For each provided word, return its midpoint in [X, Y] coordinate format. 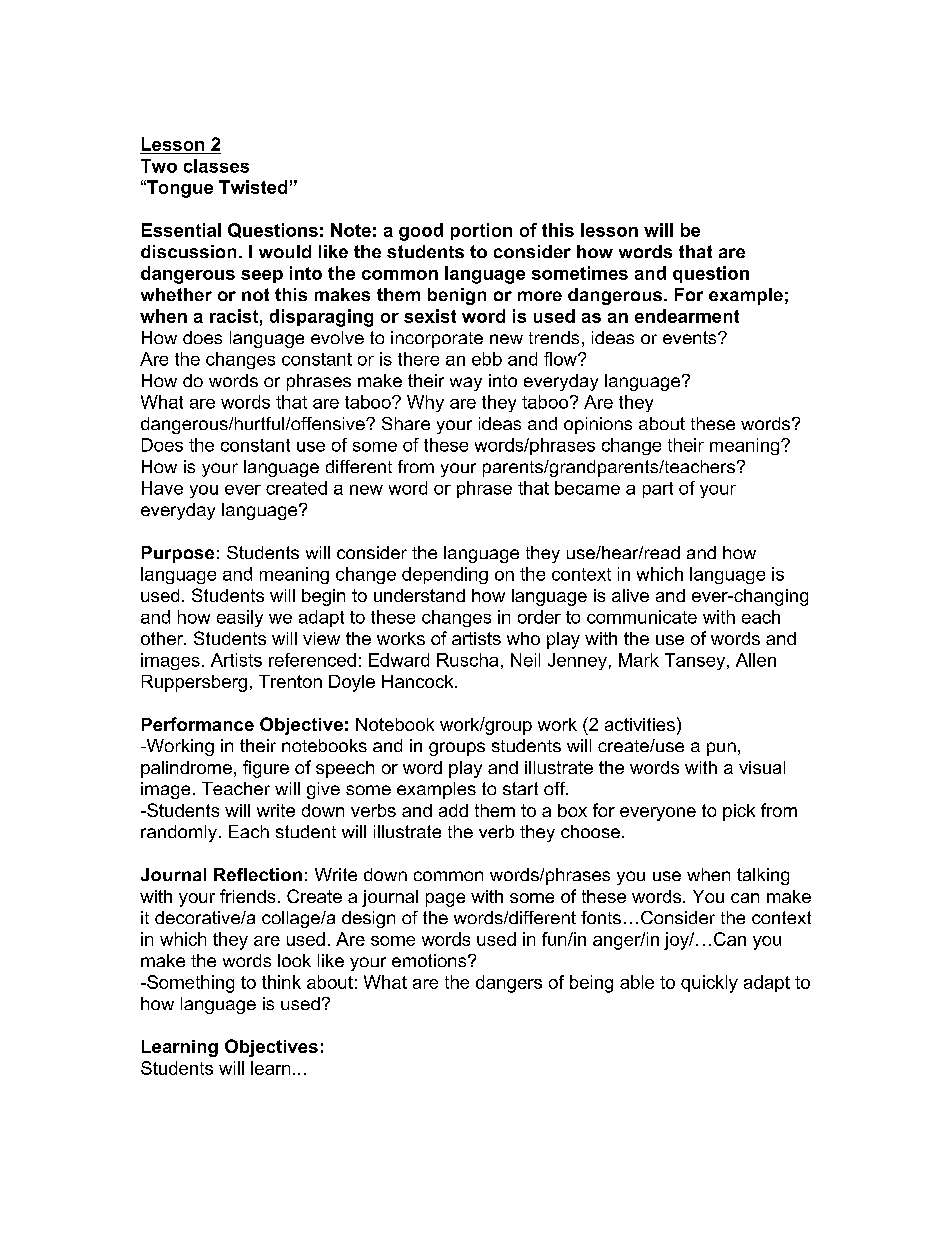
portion [481, 231]
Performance [198, 724]
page [445, 900]
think [281, 982]
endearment [687, 316]
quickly [709, 984]
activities [640, 724]
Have [162, 488]
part [658, 490]
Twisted [253, 187]
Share [406, 423]
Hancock [419, 681]
